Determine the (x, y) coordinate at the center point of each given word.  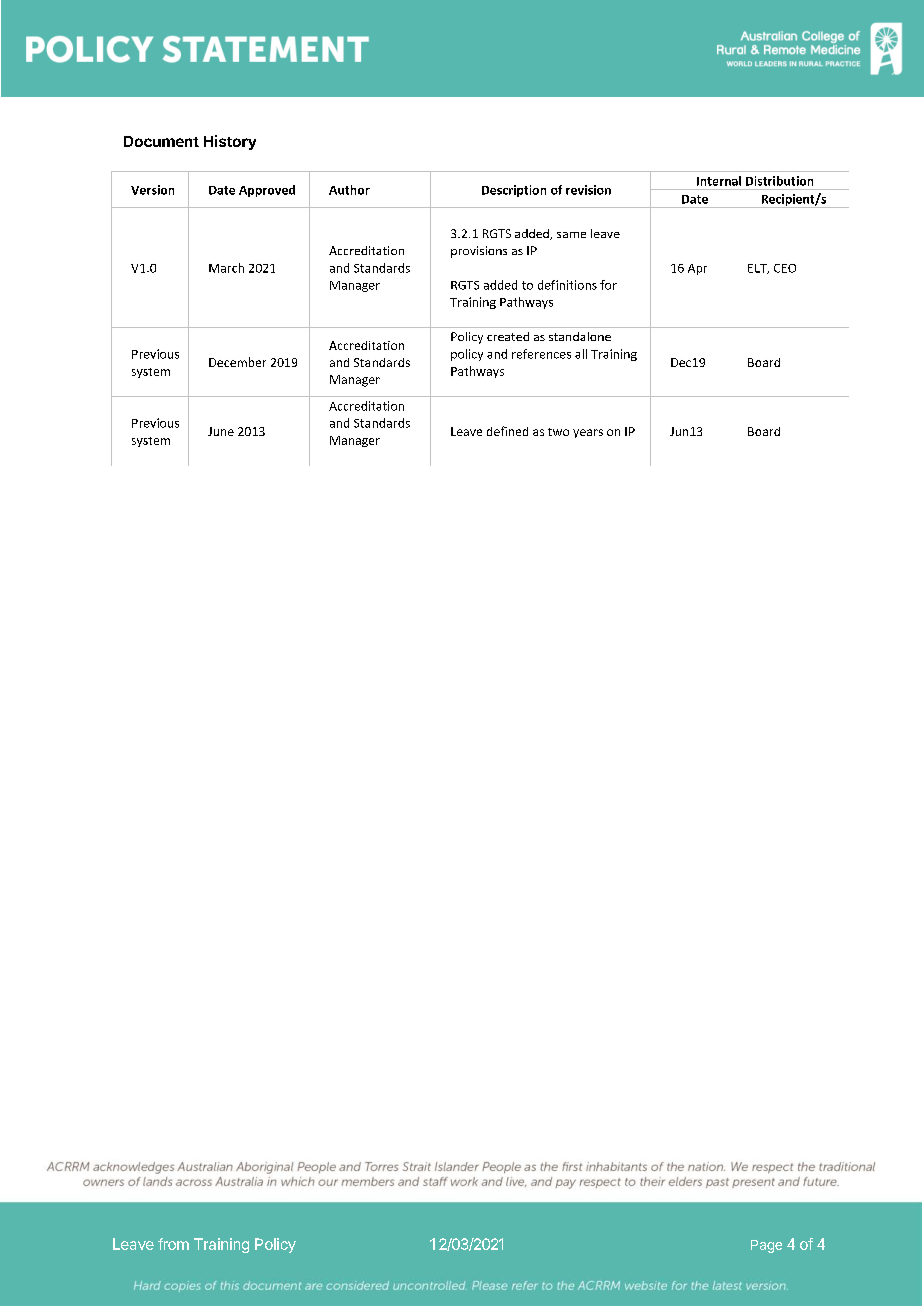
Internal (719, 181)
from (173, 1244)
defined (507, 431)
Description (514, 191)
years (588, 433)
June (221, 431)
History (230, 142)
